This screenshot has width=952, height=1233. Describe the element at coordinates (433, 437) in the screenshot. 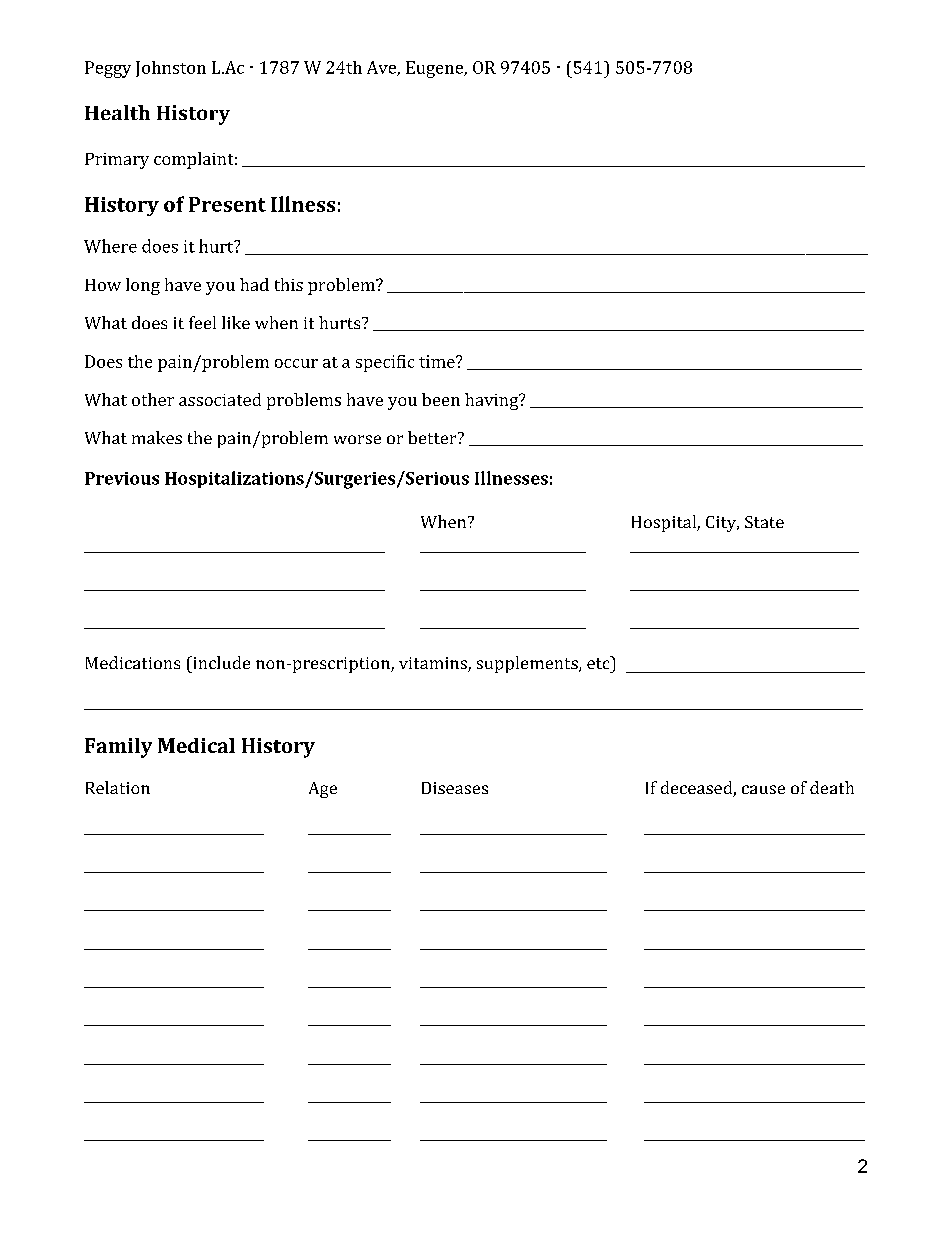

I see `better` at that location.
